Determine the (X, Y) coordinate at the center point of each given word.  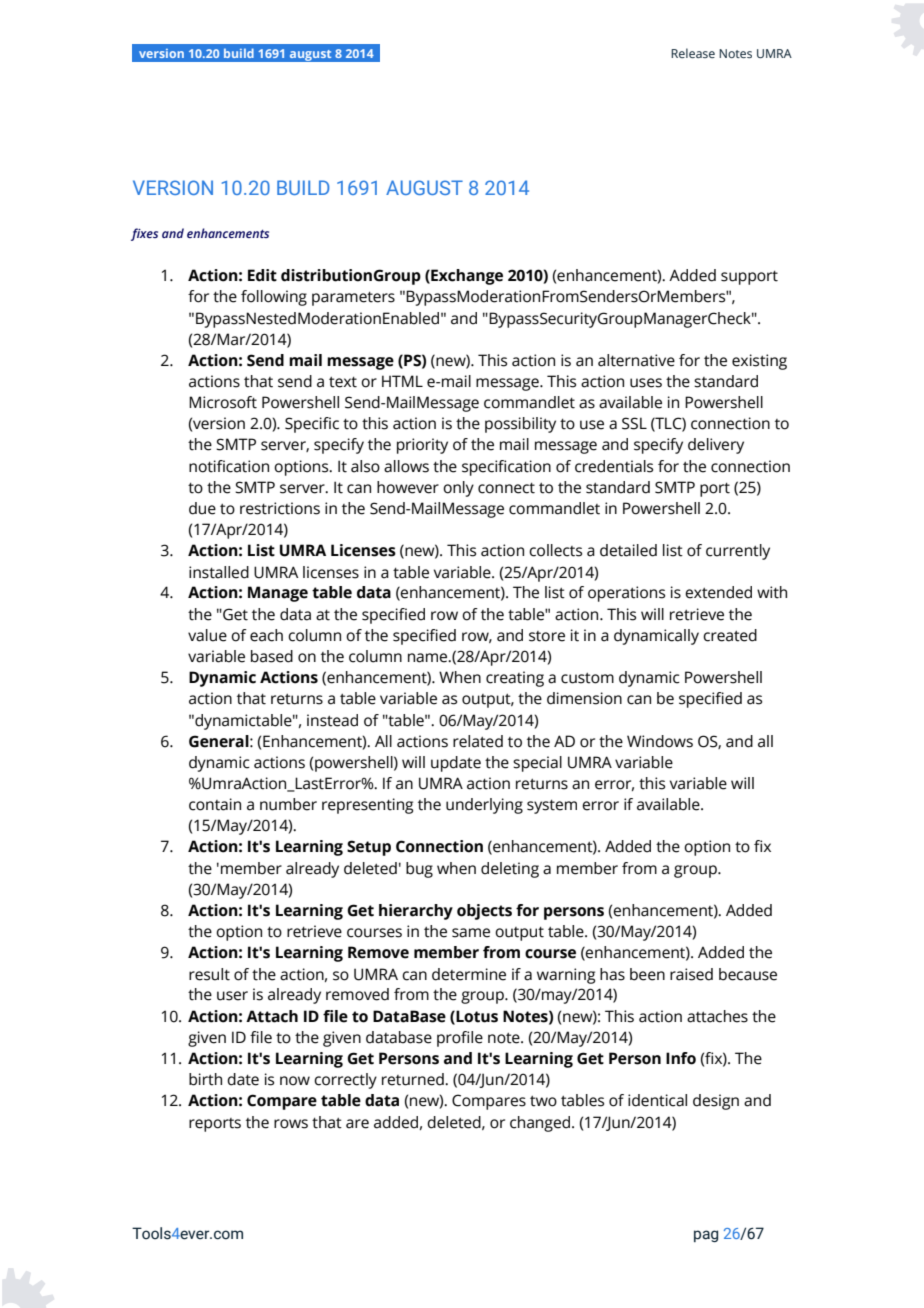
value (207, 635)
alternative (636, 360)
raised (691, 974)
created (730, 635)
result (209, 974)
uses (646, 383)
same (471, 933)
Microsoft (223, 402)
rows (291, 1124)
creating (515, 679)
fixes (144, 234)
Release (693, 53)
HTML (402, 381)
